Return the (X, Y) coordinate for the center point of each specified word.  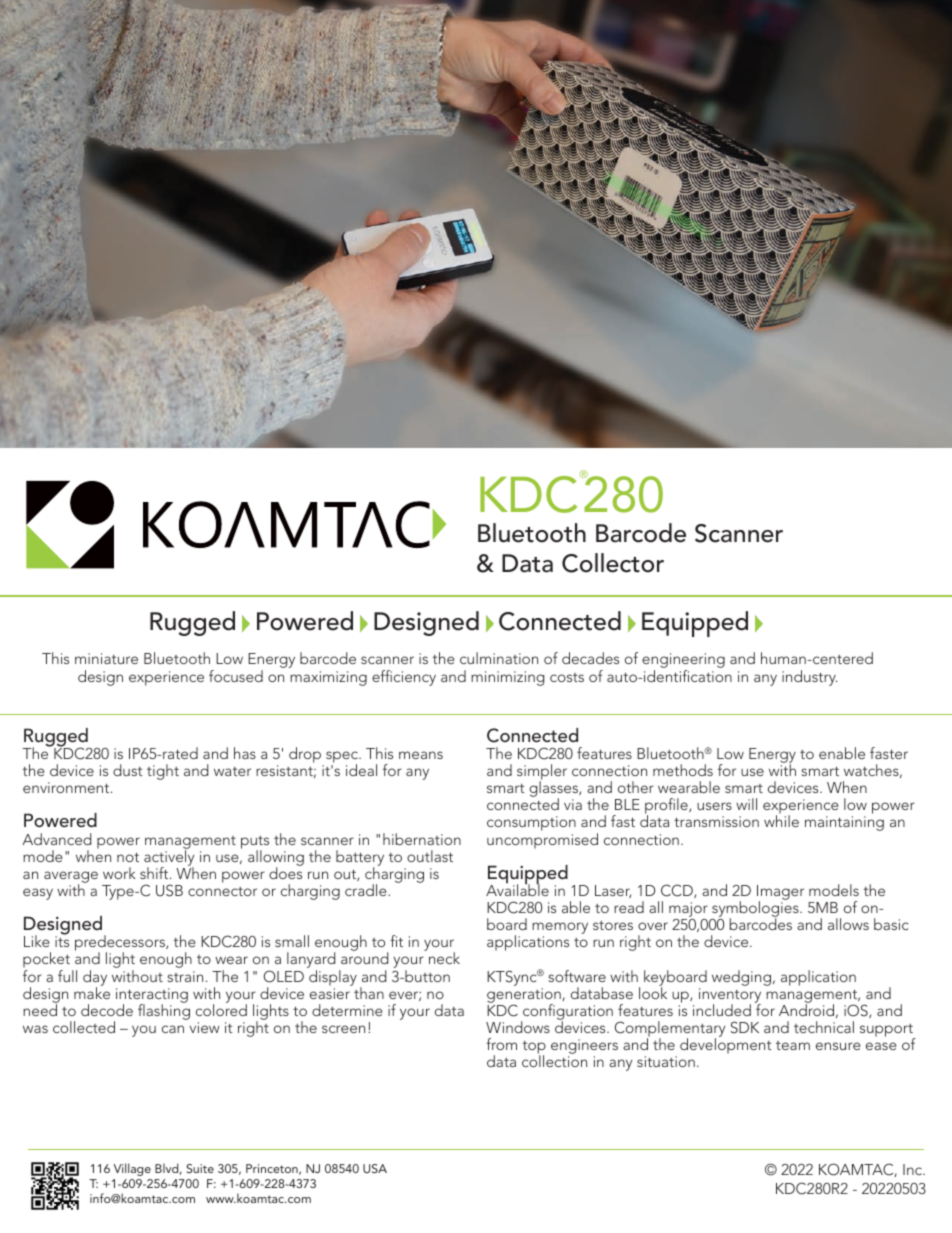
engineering (683, 662)
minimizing (508, 678)
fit (396, 941)
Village (132, 1169)
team (793, 1045)
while (781, 821)
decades (590, 658)
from (501, 1044)
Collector (613, 563)
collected (84, 1027)
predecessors (121, 944)
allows (848, 924)
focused (236, 676)
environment (67, 787)
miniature (106, 658)
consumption (531, 823)
